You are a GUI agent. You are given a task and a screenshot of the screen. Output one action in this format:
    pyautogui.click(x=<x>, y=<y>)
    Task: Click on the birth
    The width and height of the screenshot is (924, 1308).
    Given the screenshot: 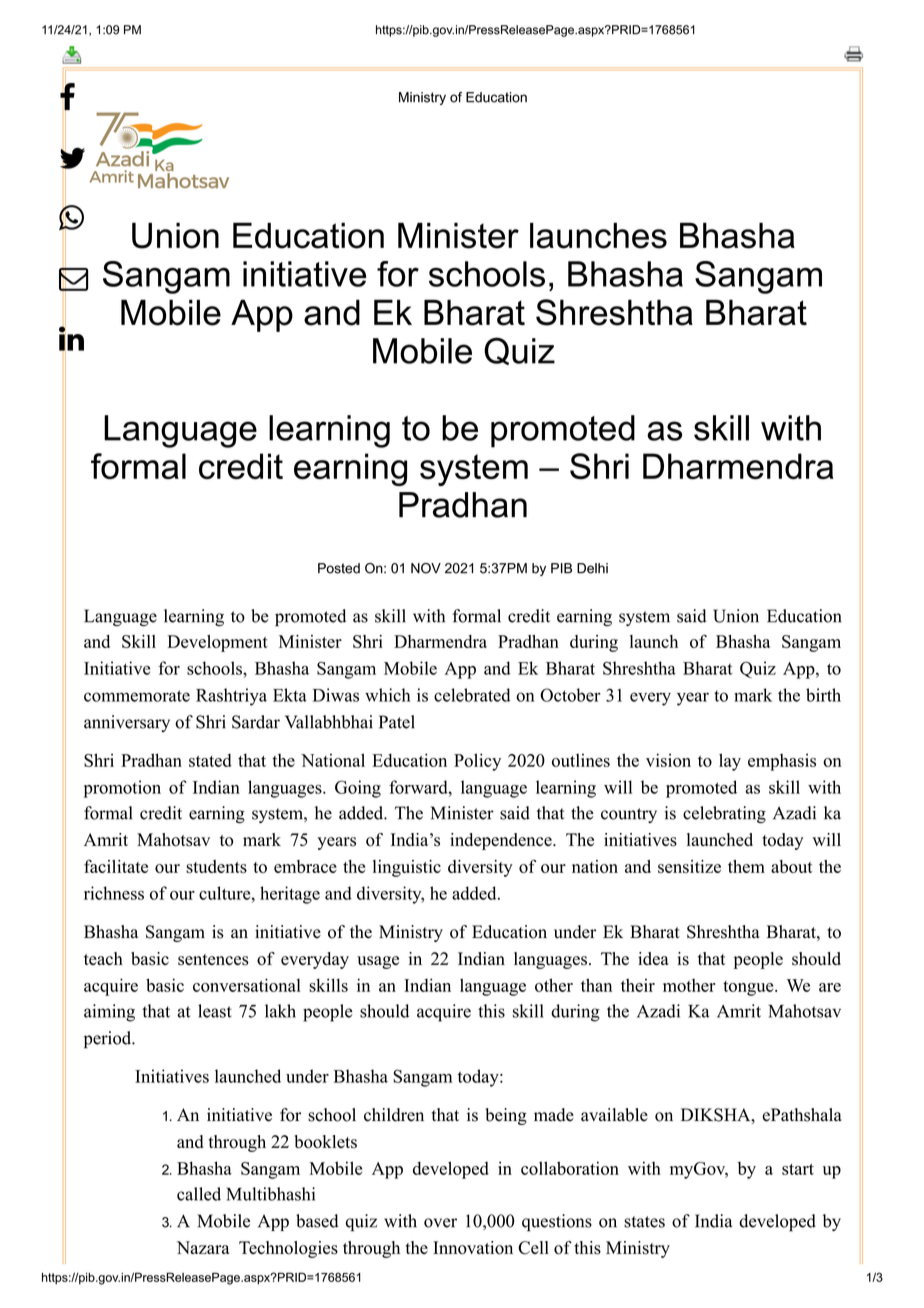 What is the action you would take?
    pyautogui.click(x=823, y=695)
